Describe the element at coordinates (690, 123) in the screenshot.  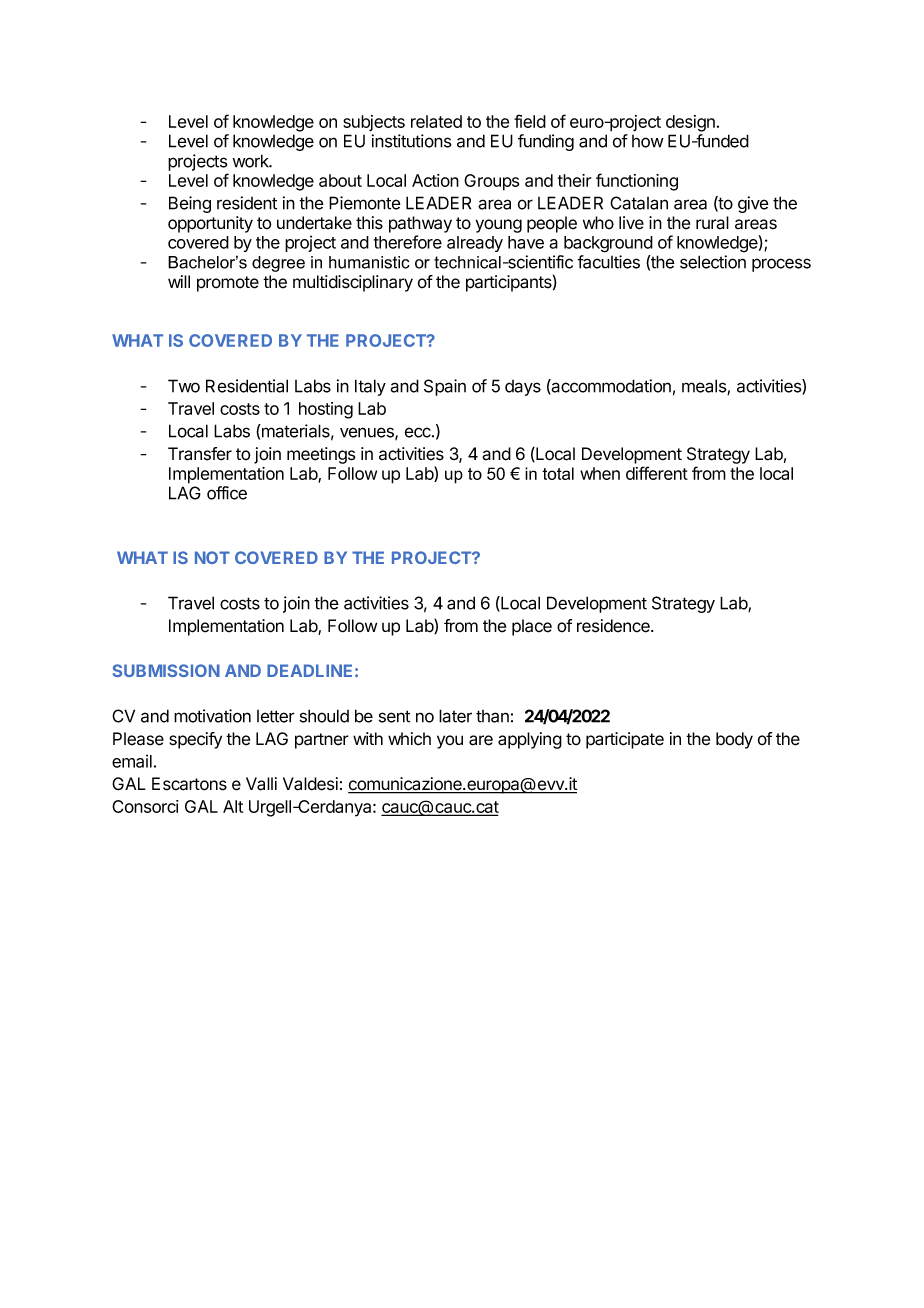
I see `design` at that location.
